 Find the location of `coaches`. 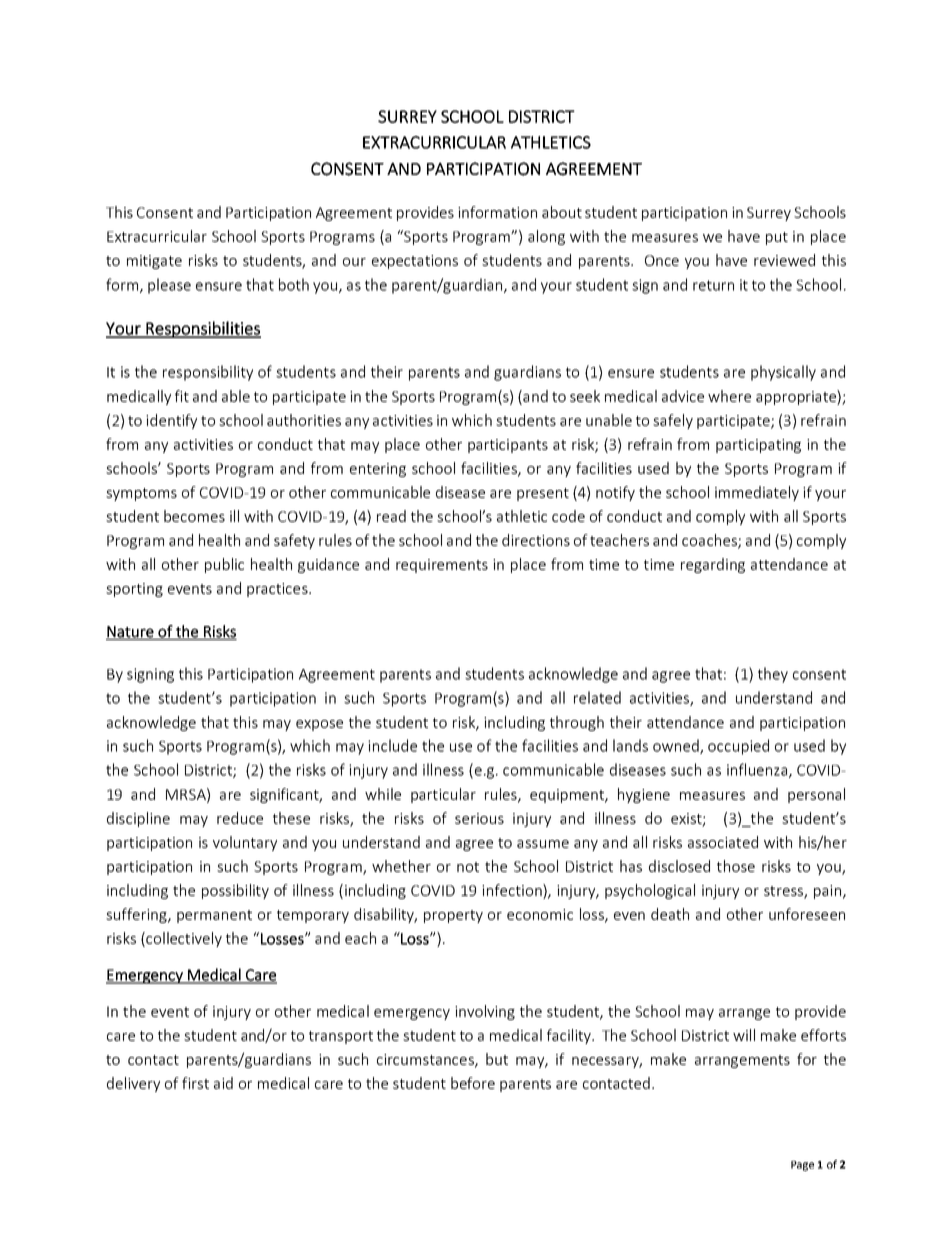

coaches is located at coordinates (710, 541).
